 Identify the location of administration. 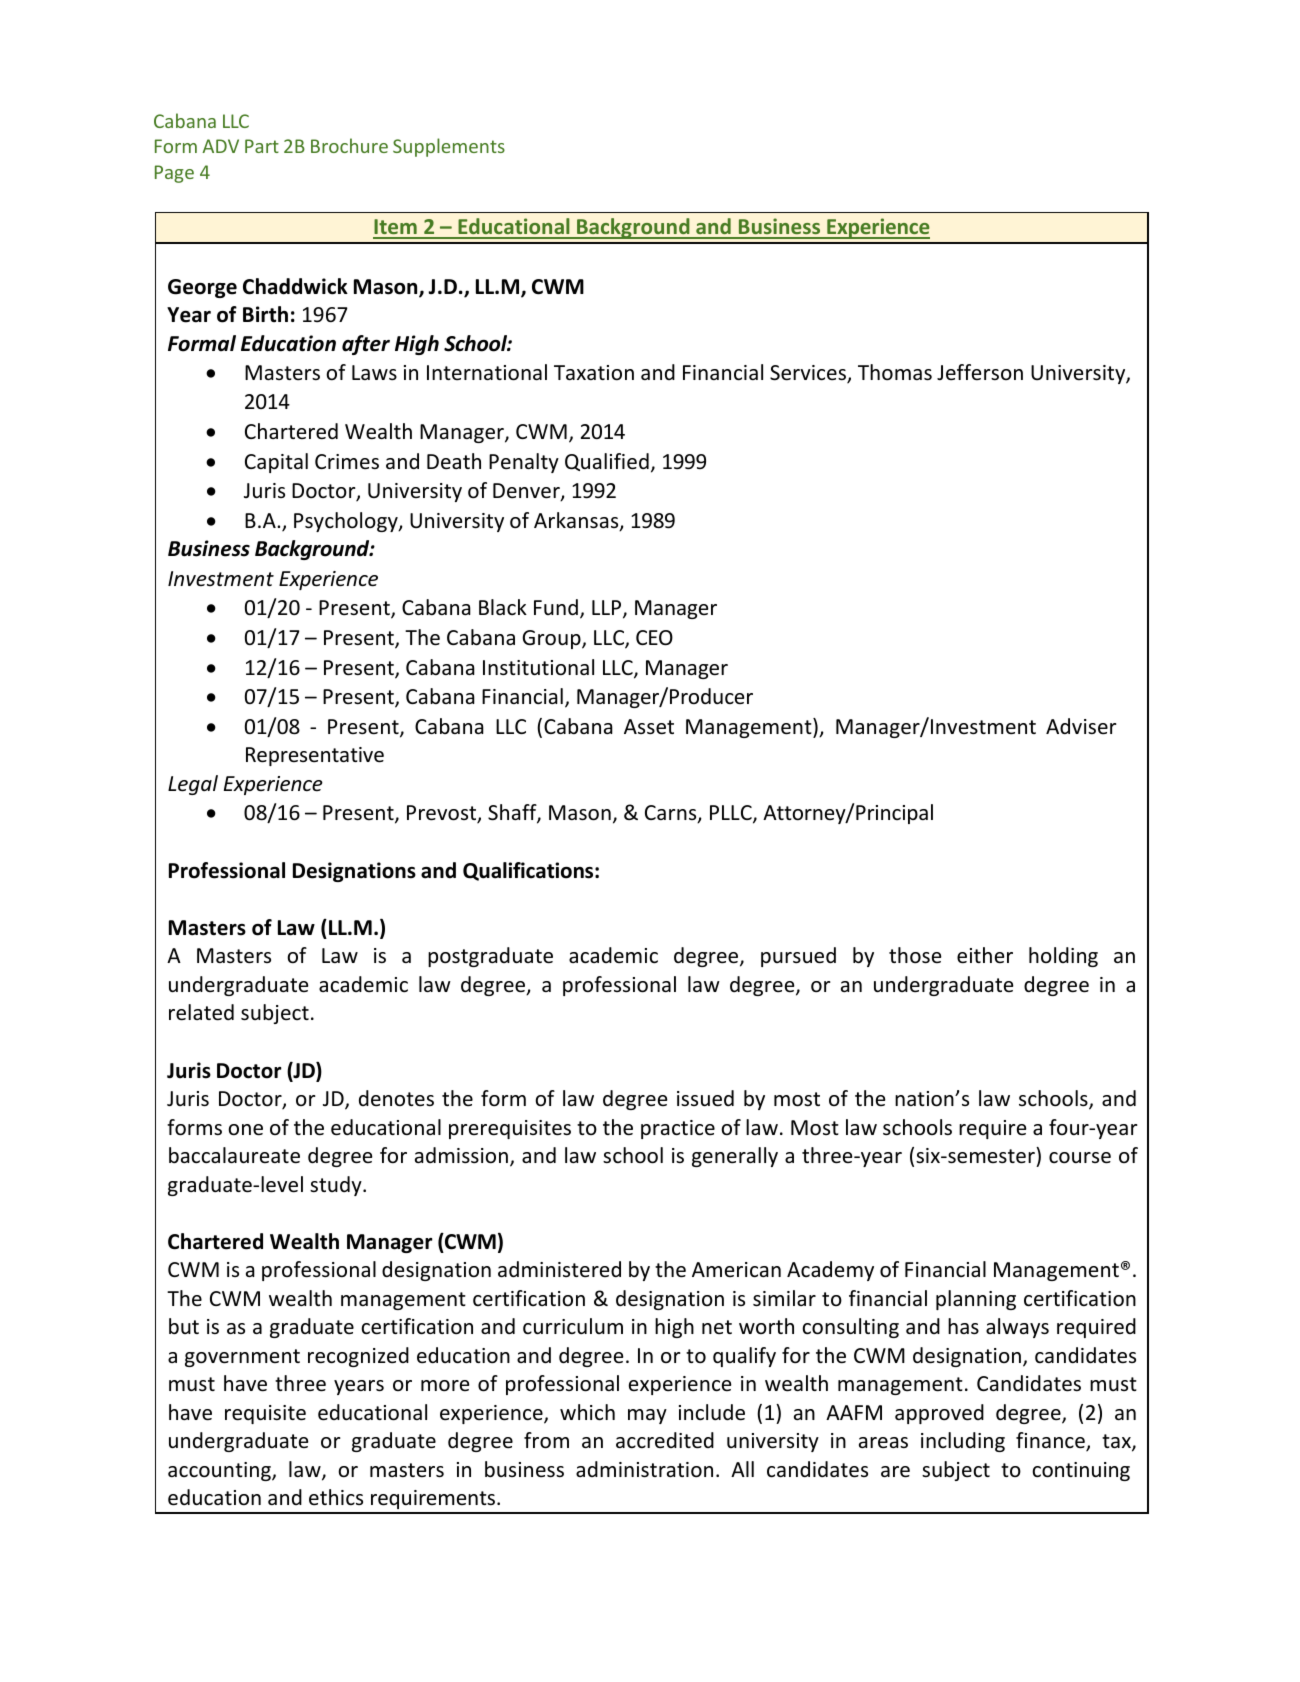
(644, 1469).
